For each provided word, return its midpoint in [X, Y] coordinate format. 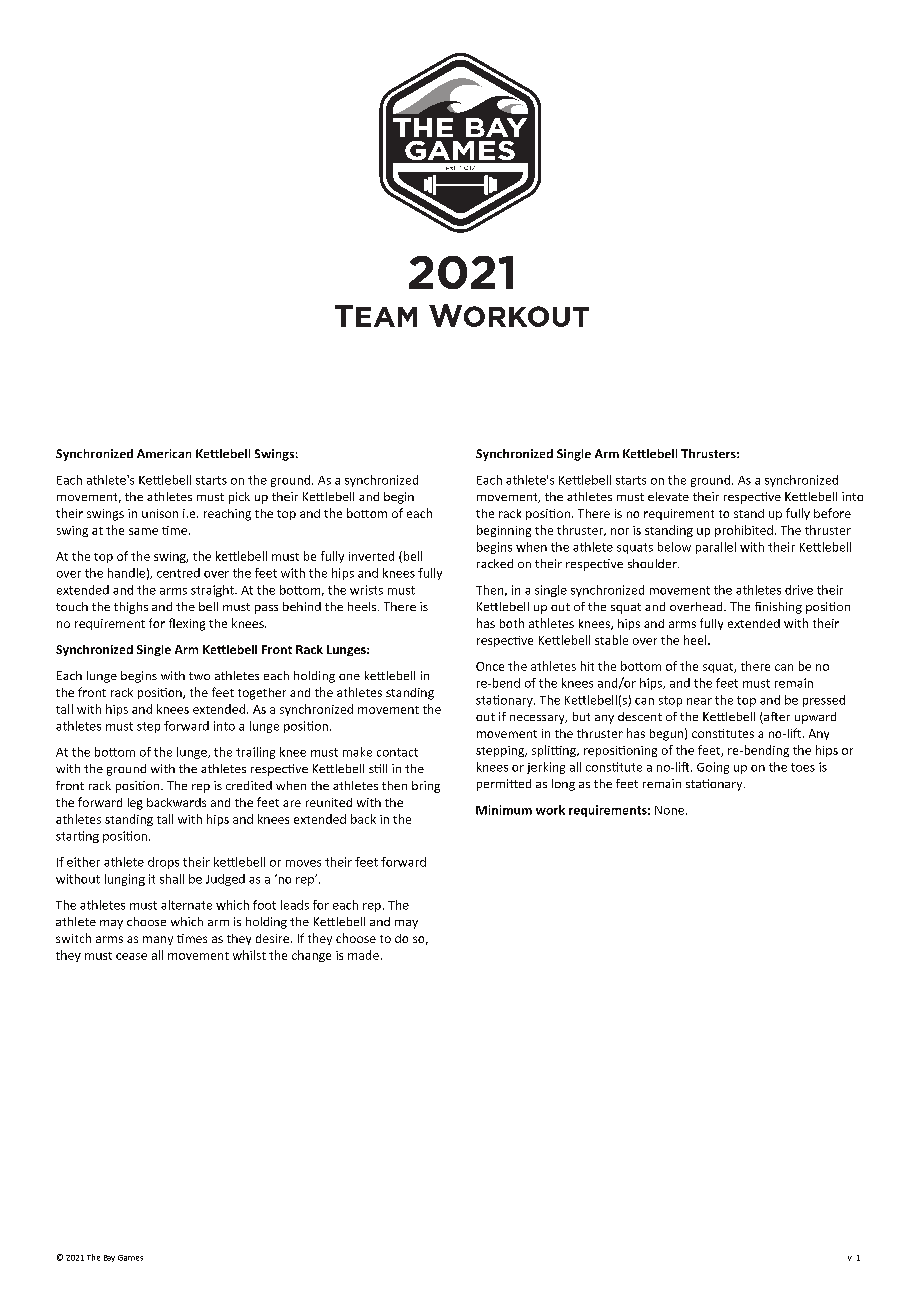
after [776, 718]
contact [397, 752]
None [671, 810]
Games [130, 1258]
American [164, 453]
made [363, 955]
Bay [109, 1258]
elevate [668, 496]
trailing [255, 753]
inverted [371, 556]
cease [131, 956]
